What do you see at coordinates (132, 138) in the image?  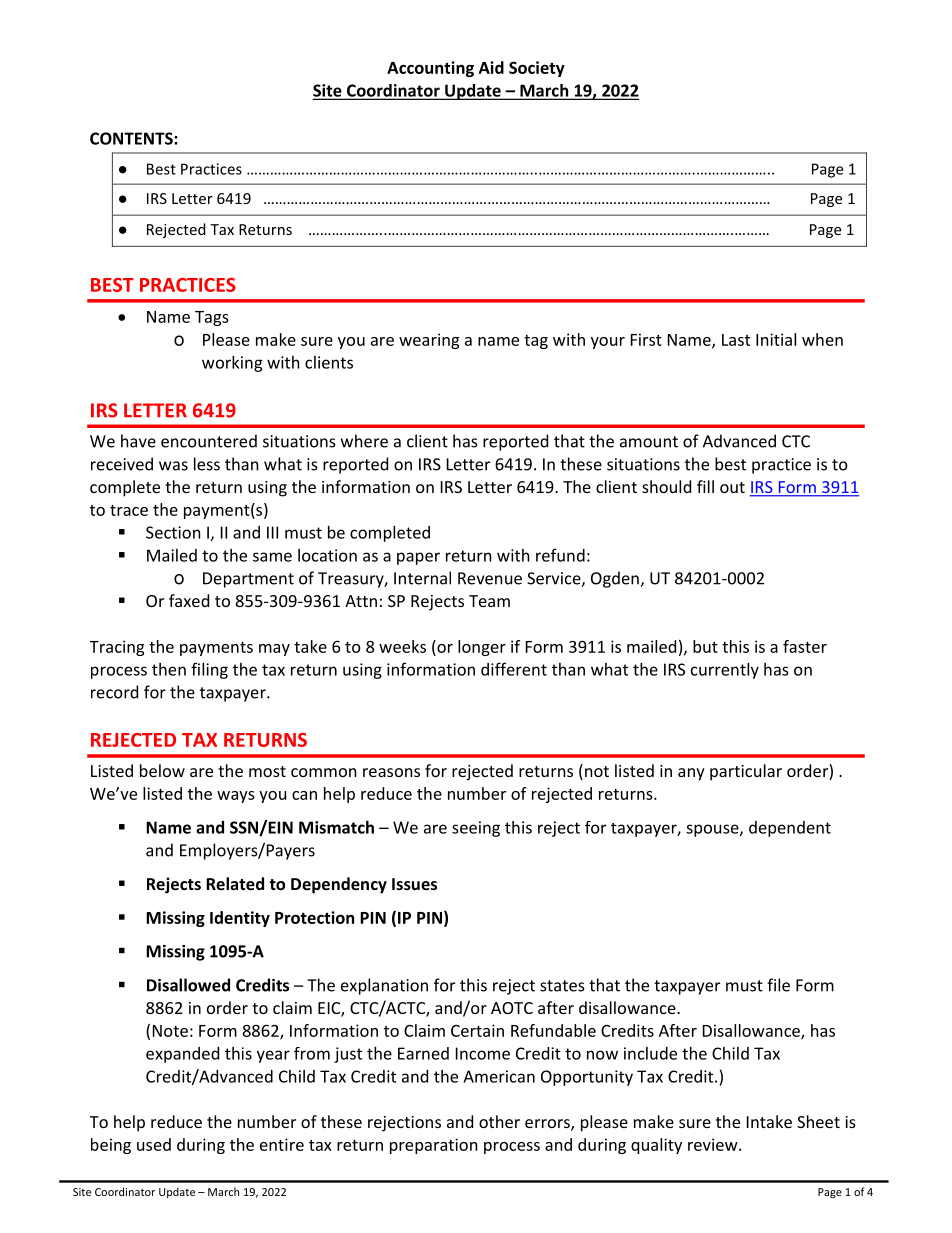 I see `CONTENTS` at bounding box center [132, 138].
